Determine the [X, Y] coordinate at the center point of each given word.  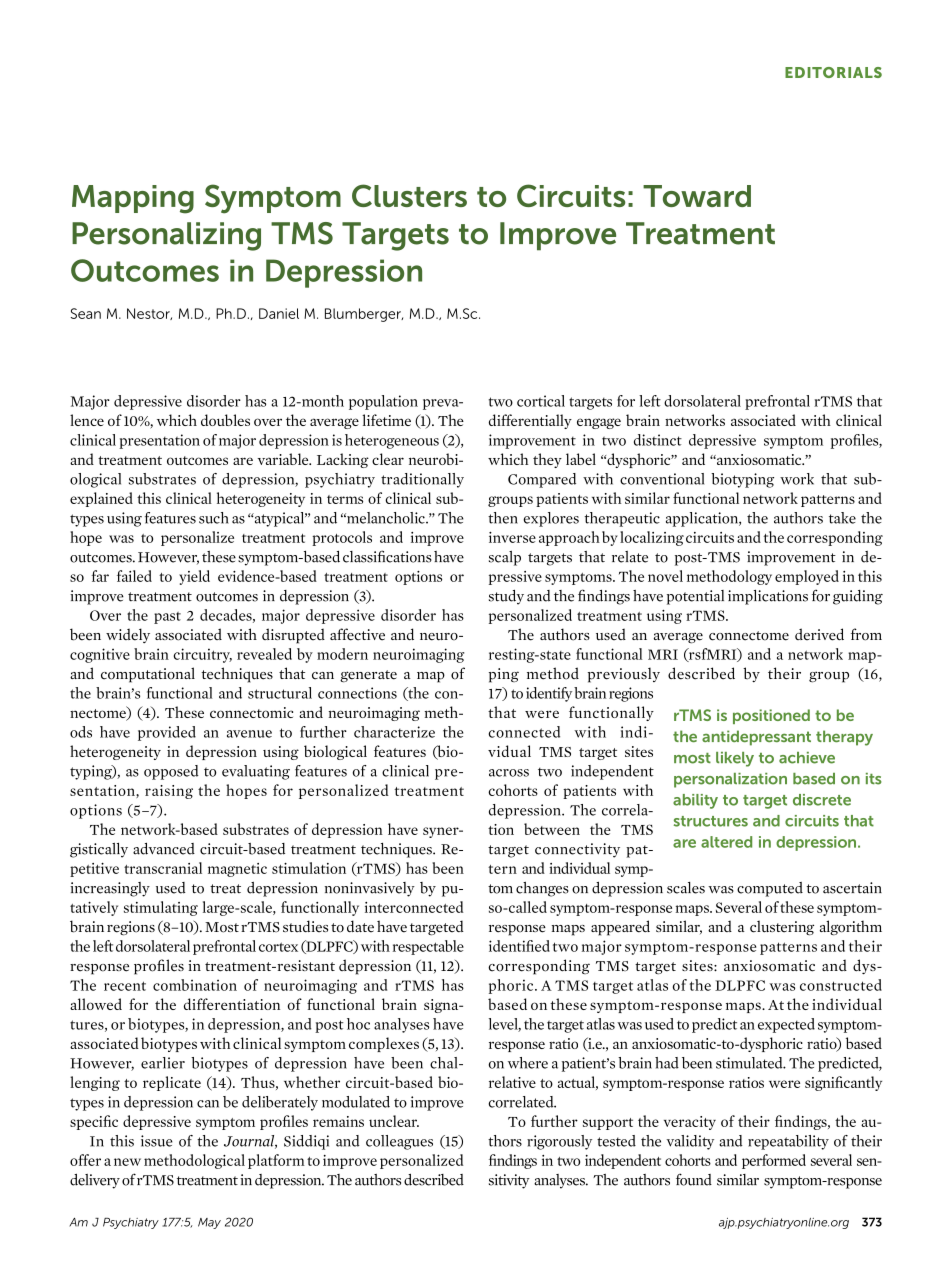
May [209, 1223]
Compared [542, 480]
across [509, 773]
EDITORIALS [833, 72]
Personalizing [166, 236]
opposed [171, 772]
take [842, 518]
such [214, 518]
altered [726, 842]
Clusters [409, 195]
